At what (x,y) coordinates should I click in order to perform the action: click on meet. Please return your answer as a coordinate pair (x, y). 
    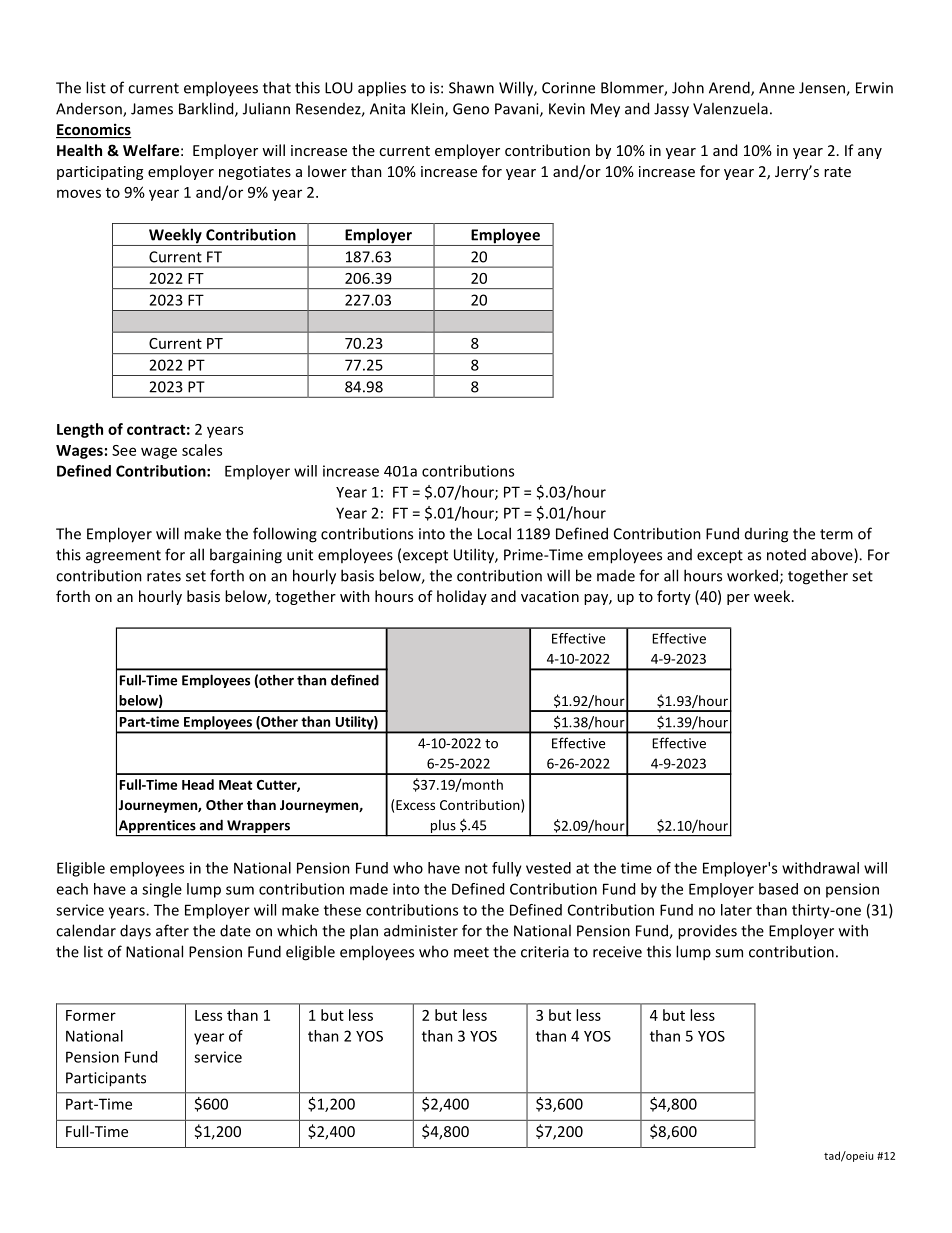
    Looking at the image, I should click on (471, 952).
